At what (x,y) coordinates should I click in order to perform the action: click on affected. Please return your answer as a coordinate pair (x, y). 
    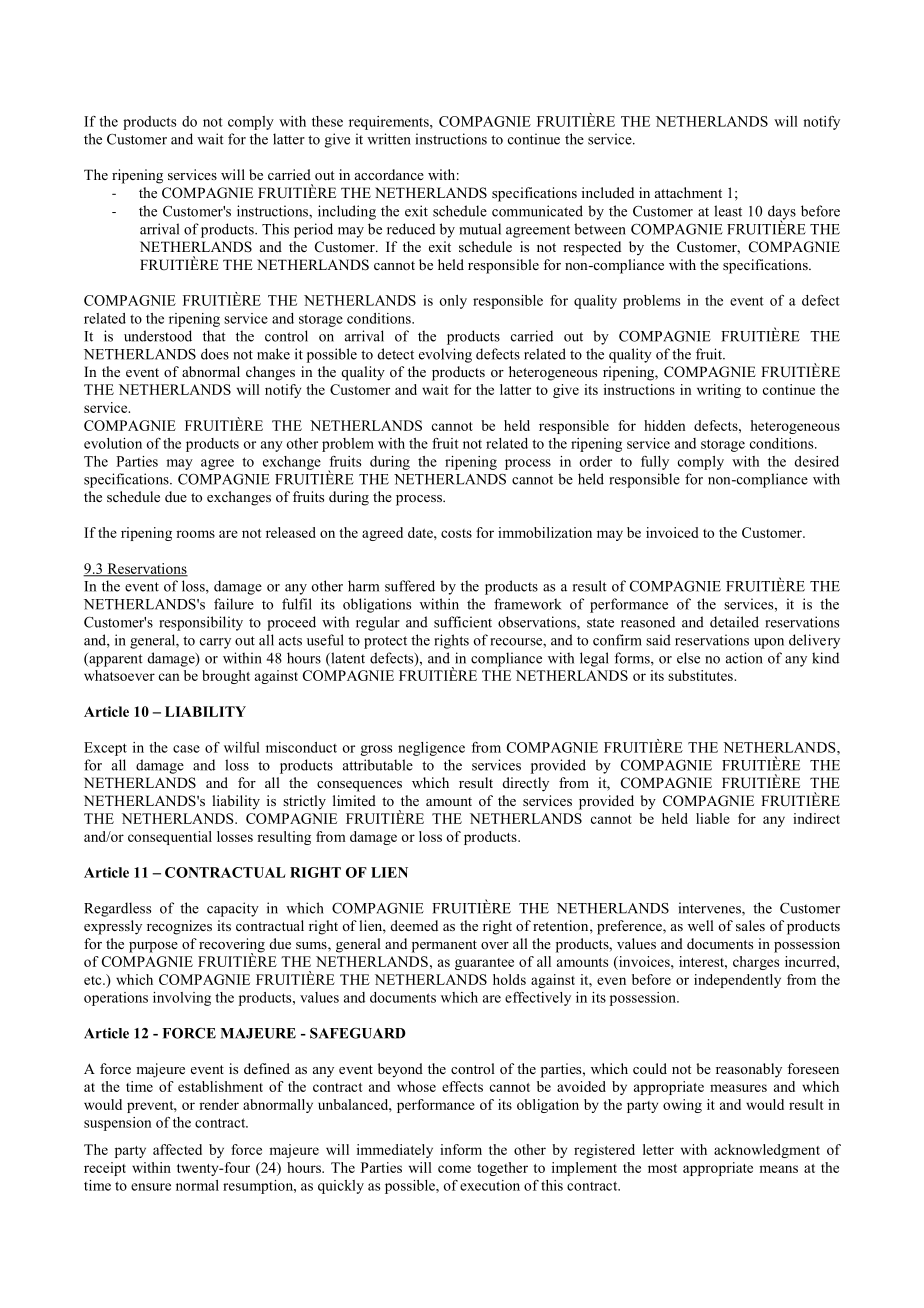
    Looking at the image, I should click on (177, 1149).
